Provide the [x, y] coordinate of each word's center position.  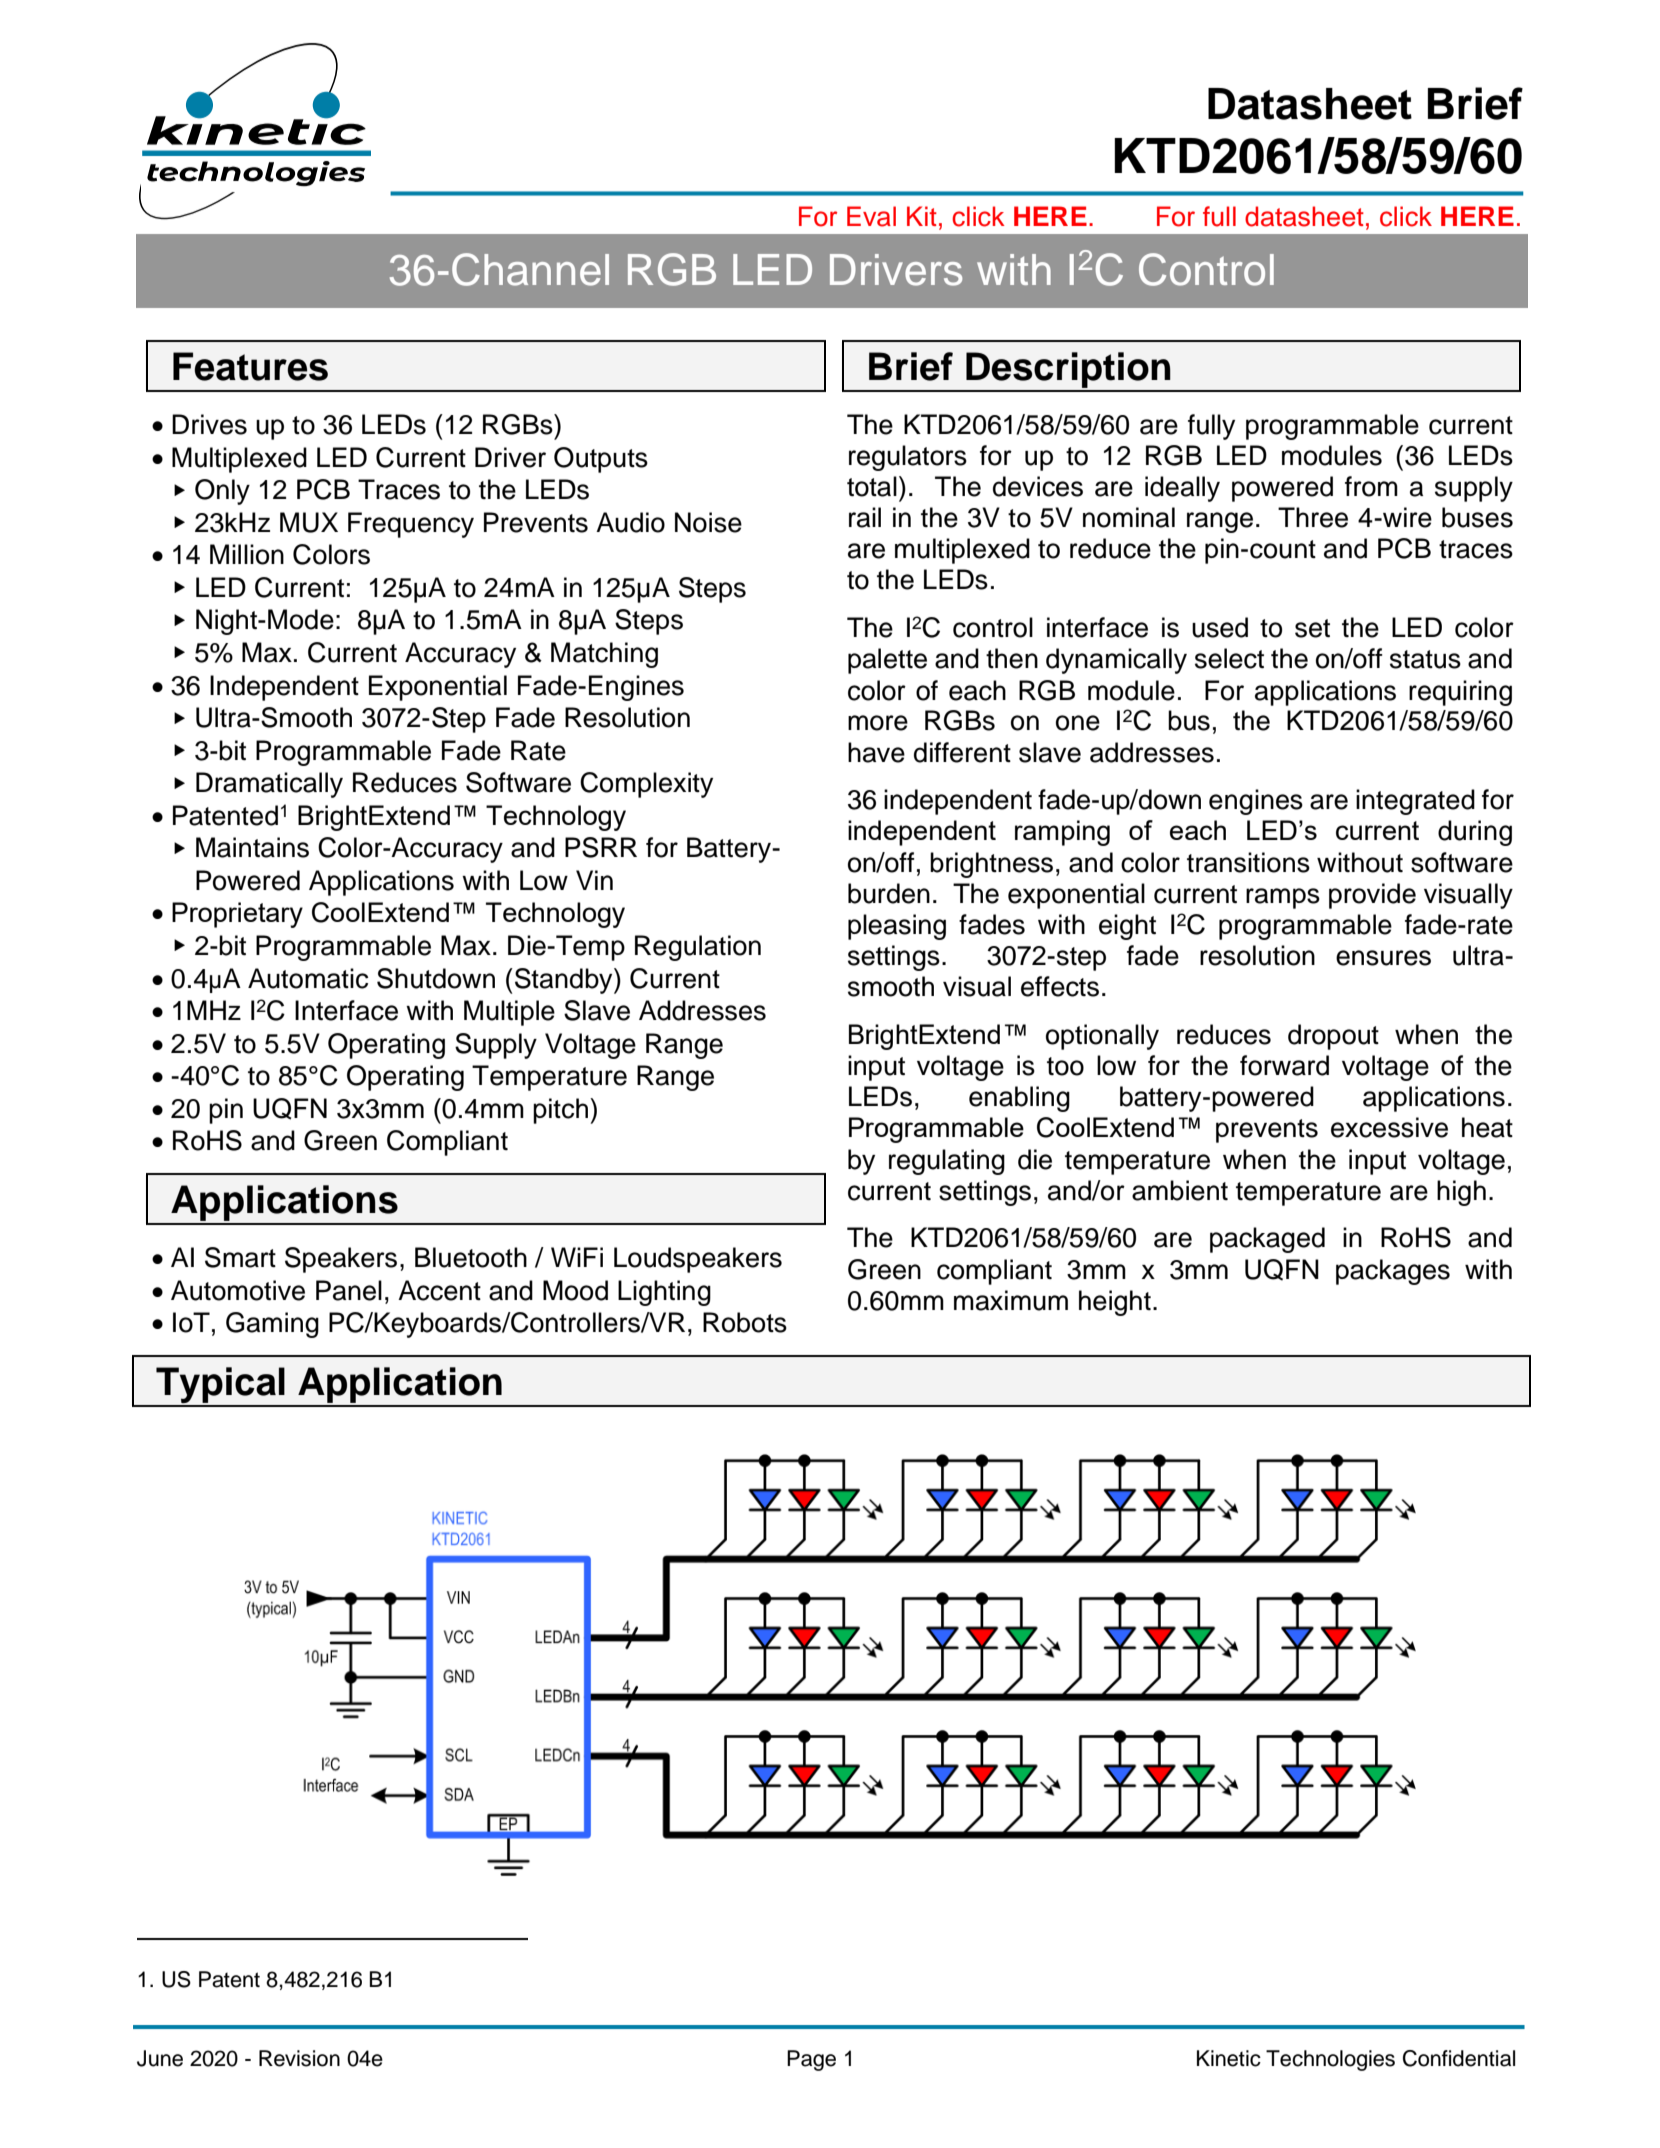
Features [250, 366]
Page [811, 2060]
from [1371, 486]
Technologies [1330, 2060]
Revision [299, 2058]
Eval [871, 216]
